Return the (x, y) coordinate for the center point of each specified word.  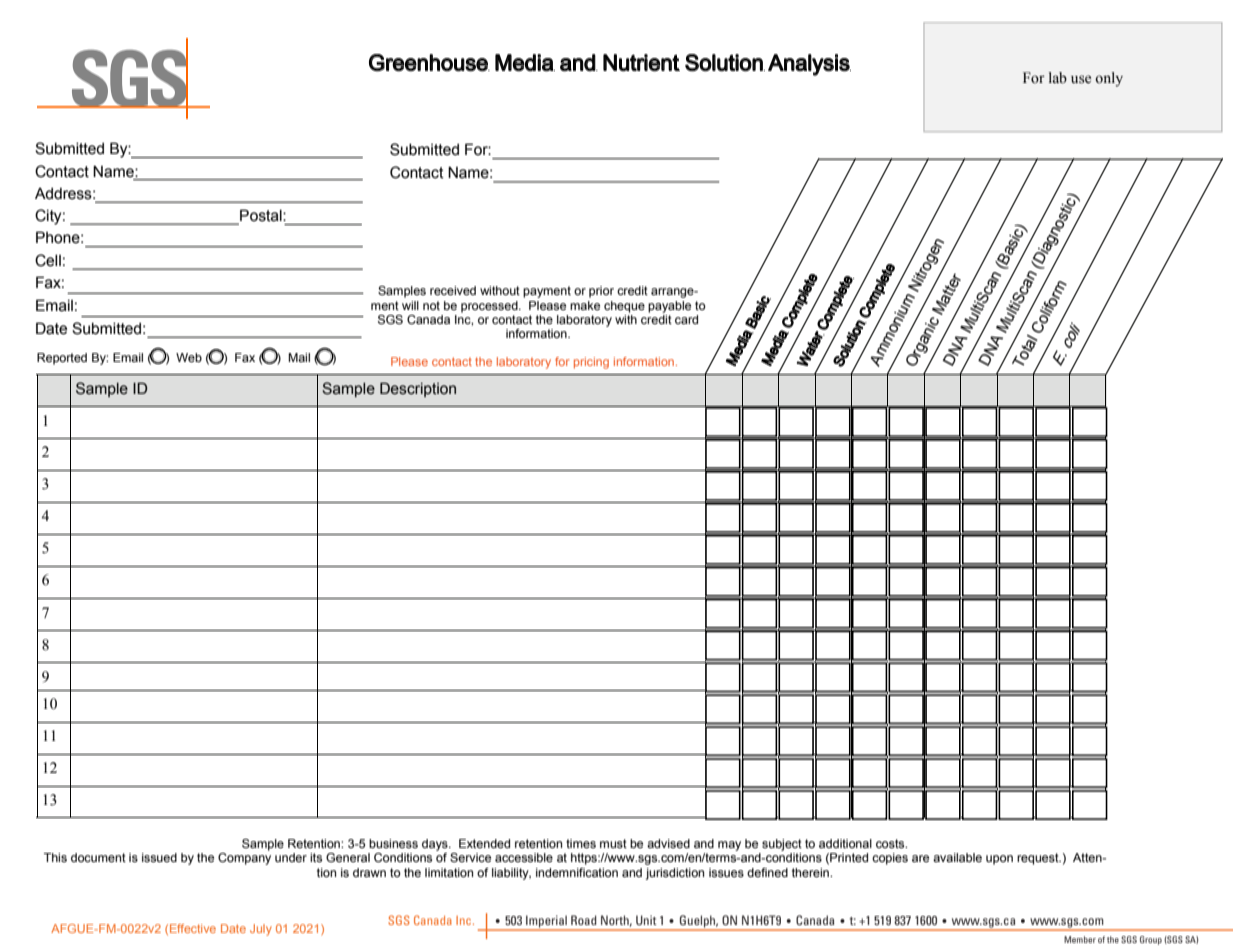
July (261, 930)
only (1109, 79)
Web (189, 357)
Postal (261, 216)
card (686, 319)
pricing (591, 363)
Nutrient (641, 63)
